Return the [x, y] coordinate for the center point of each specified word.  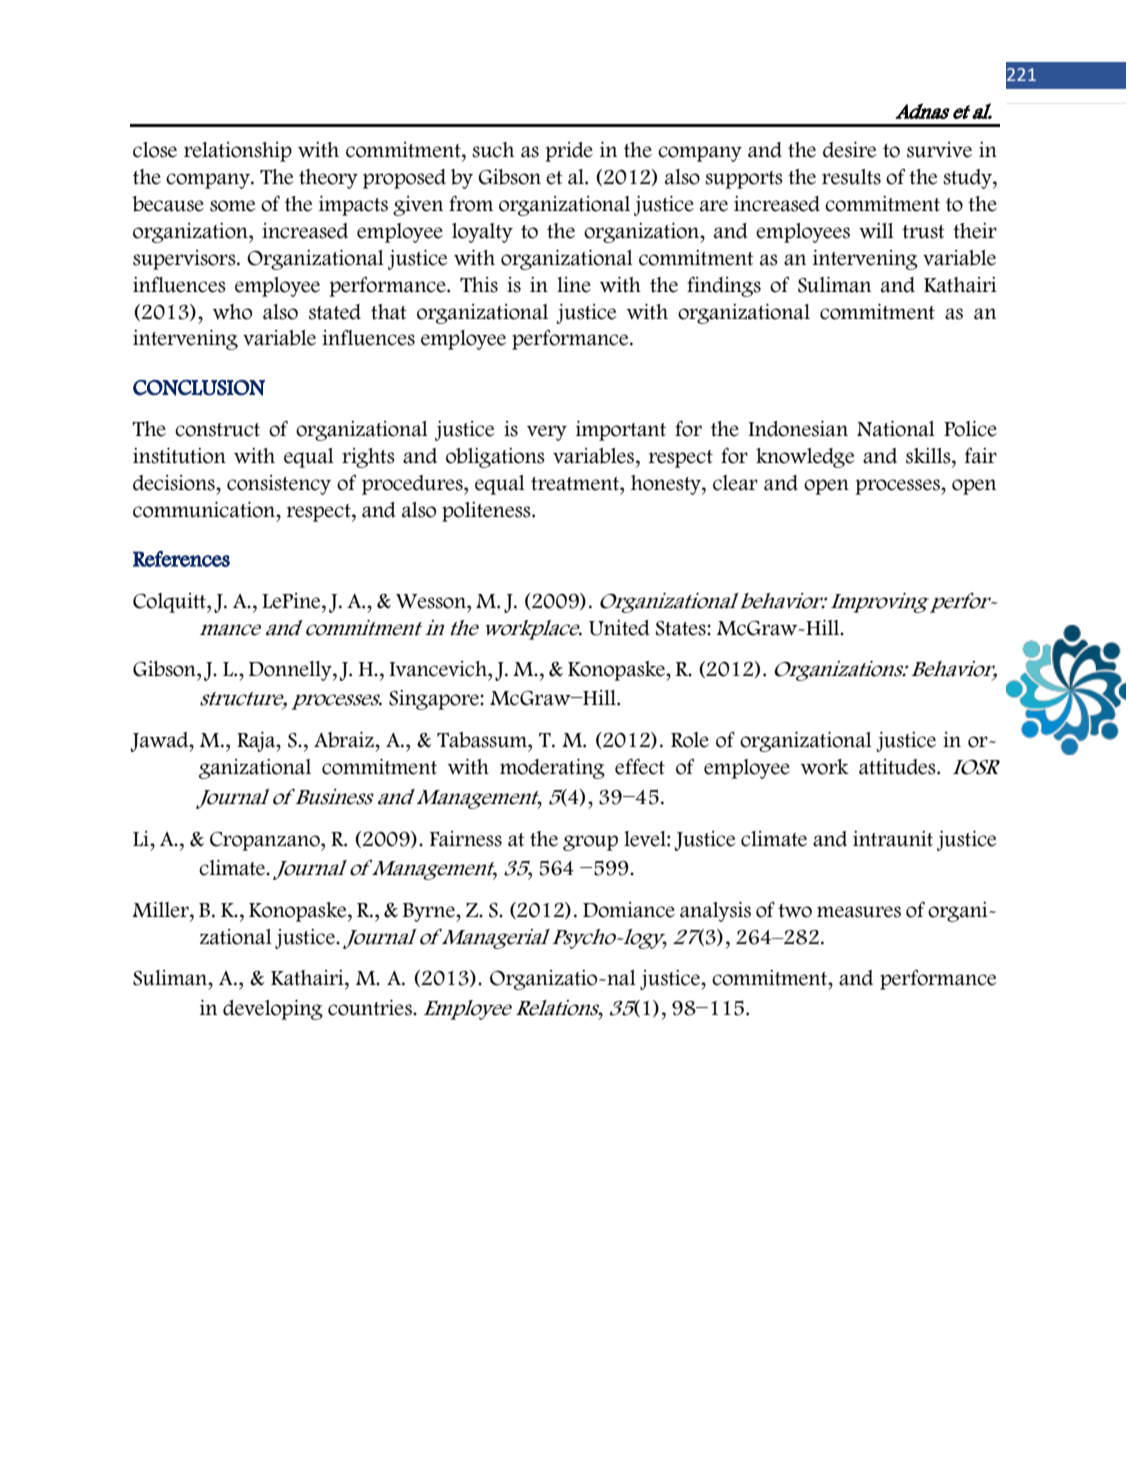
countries [371, 1008]
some [233, 206]
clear [735, 483]
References [181, 559]
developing [273, 1010]
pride [569, 152]
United [619, 628]
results [851, 177]
